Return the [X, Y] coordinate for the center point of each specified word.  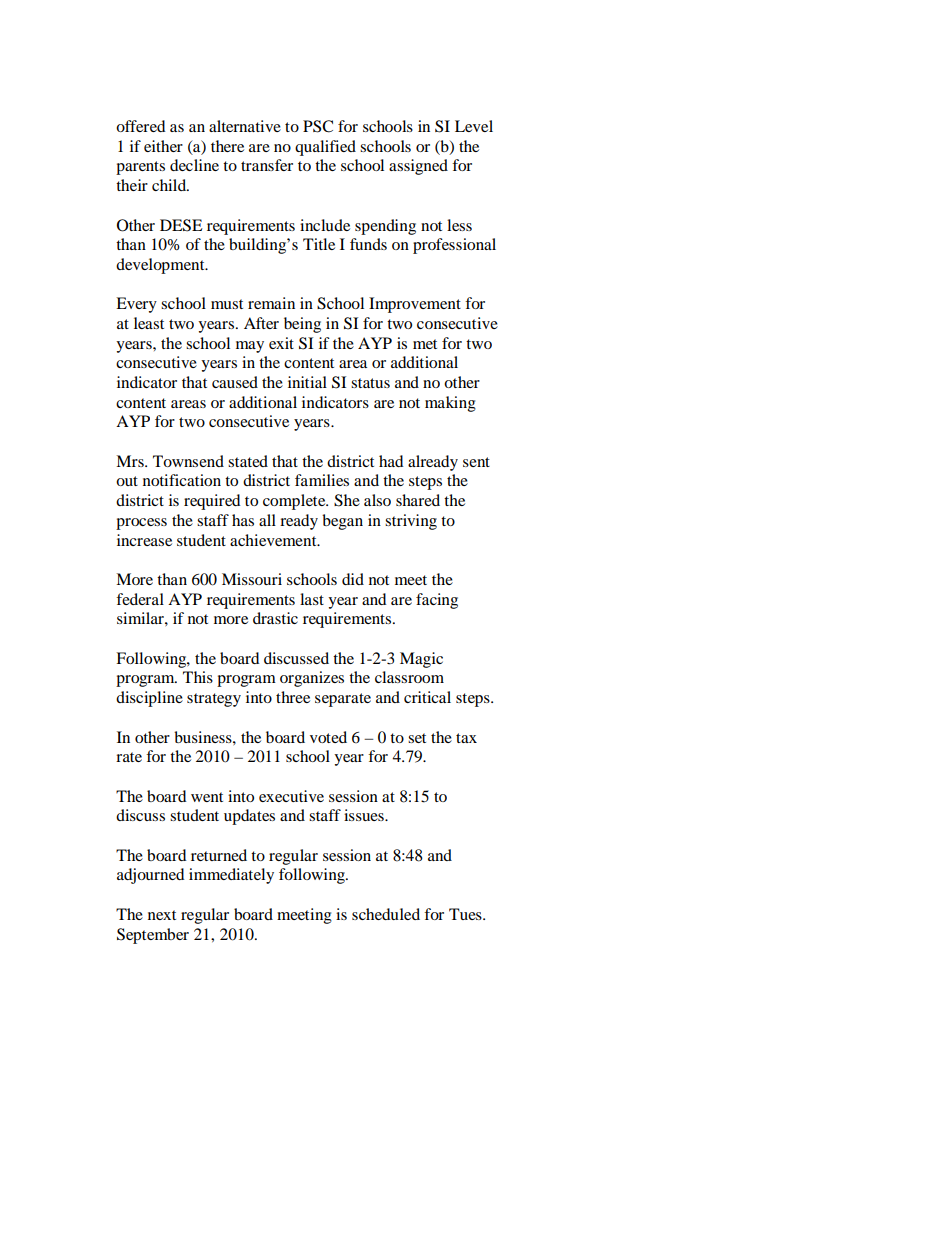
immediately [231, 876]
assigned [418, 167]
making [450, 404]
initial [307, 382]
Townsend [188, 461]
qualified [325, 148]
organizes [312, 679]
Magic [421, 660]
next [162, 915]
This [198, 677]
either [163, 146]
